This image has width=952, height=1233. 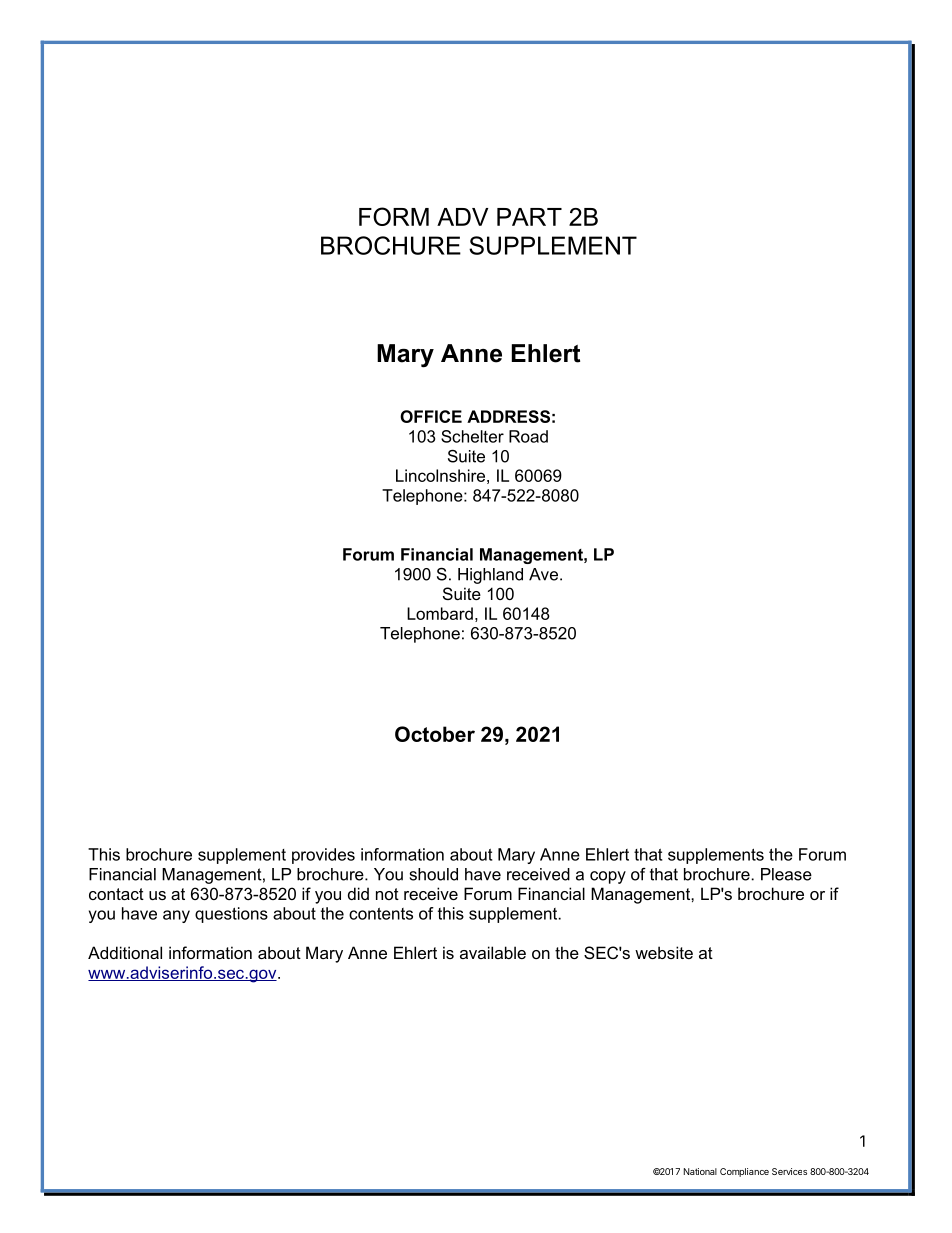 I want to click on any, so click(x=176, y=916).
